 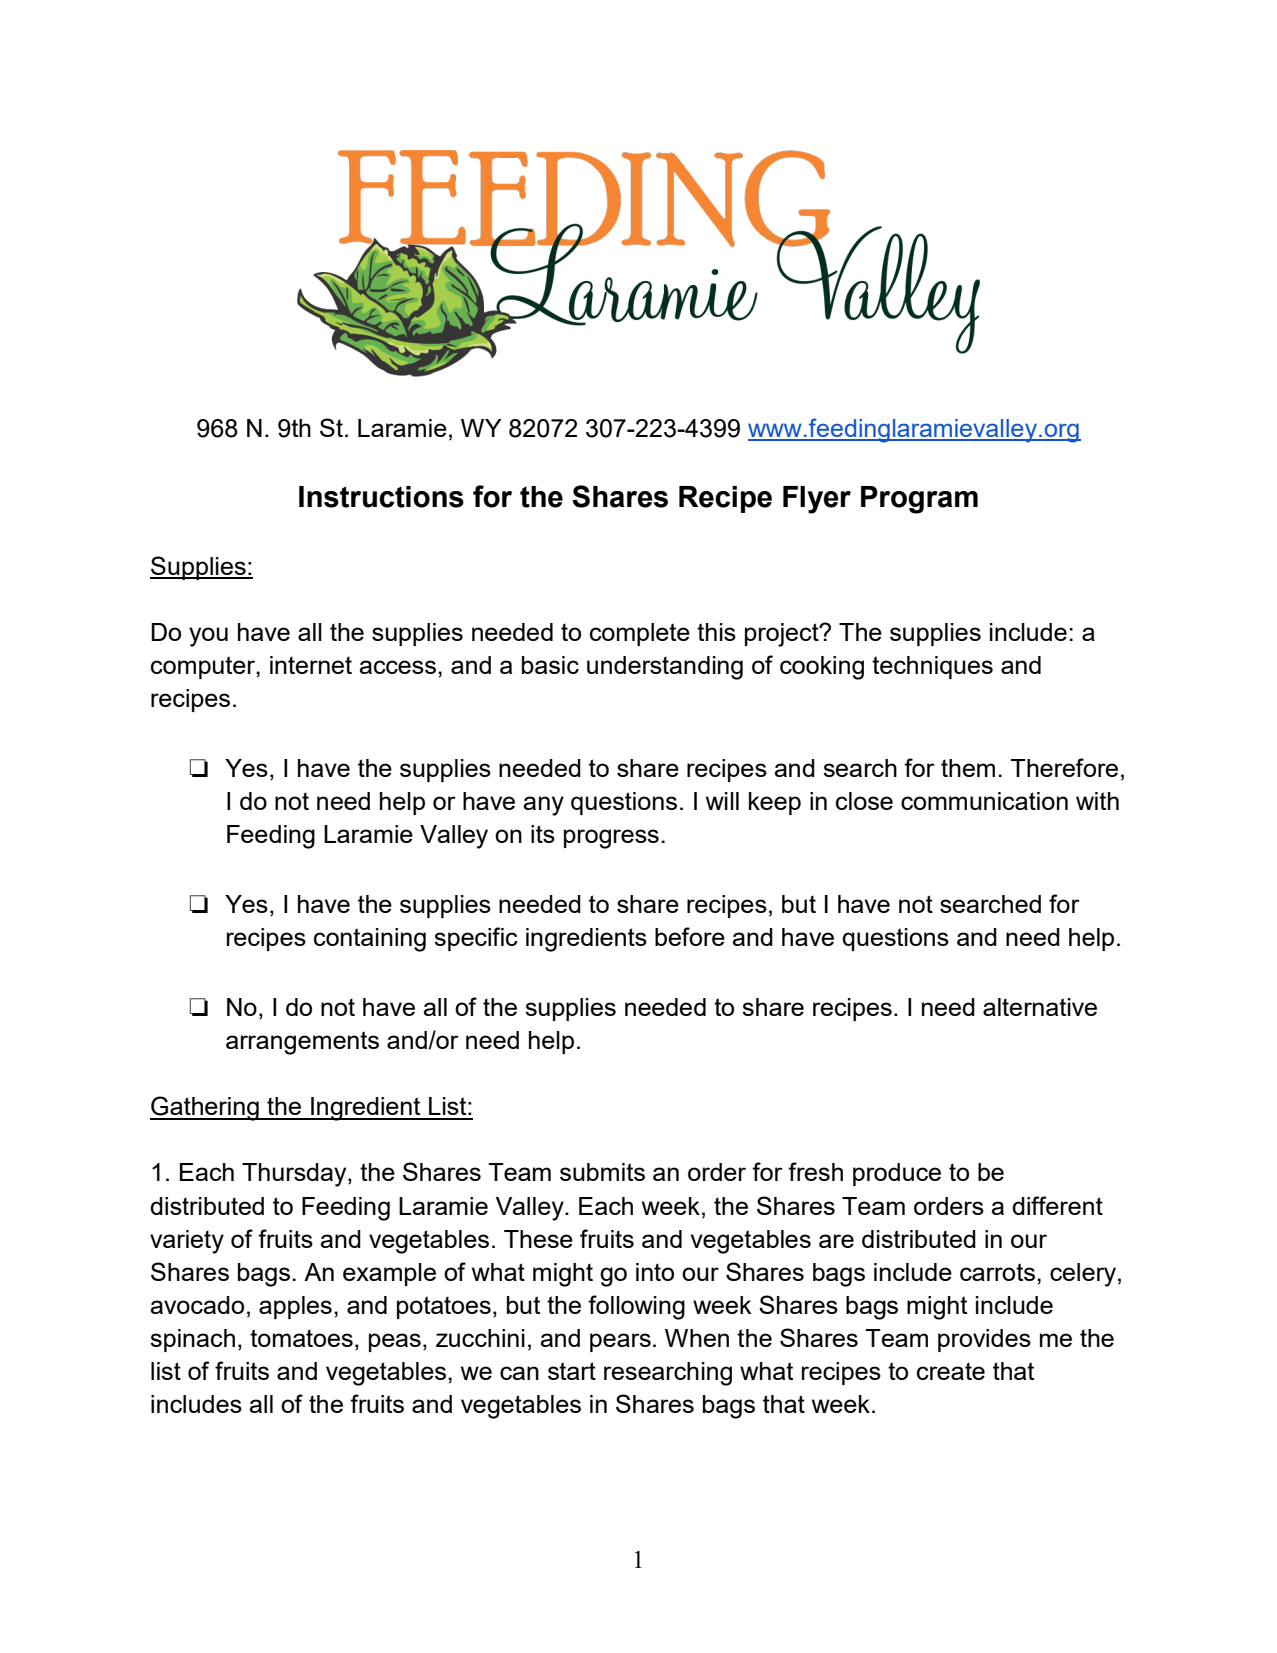 I want to click on Instructions, so click(x=381, y=497).
